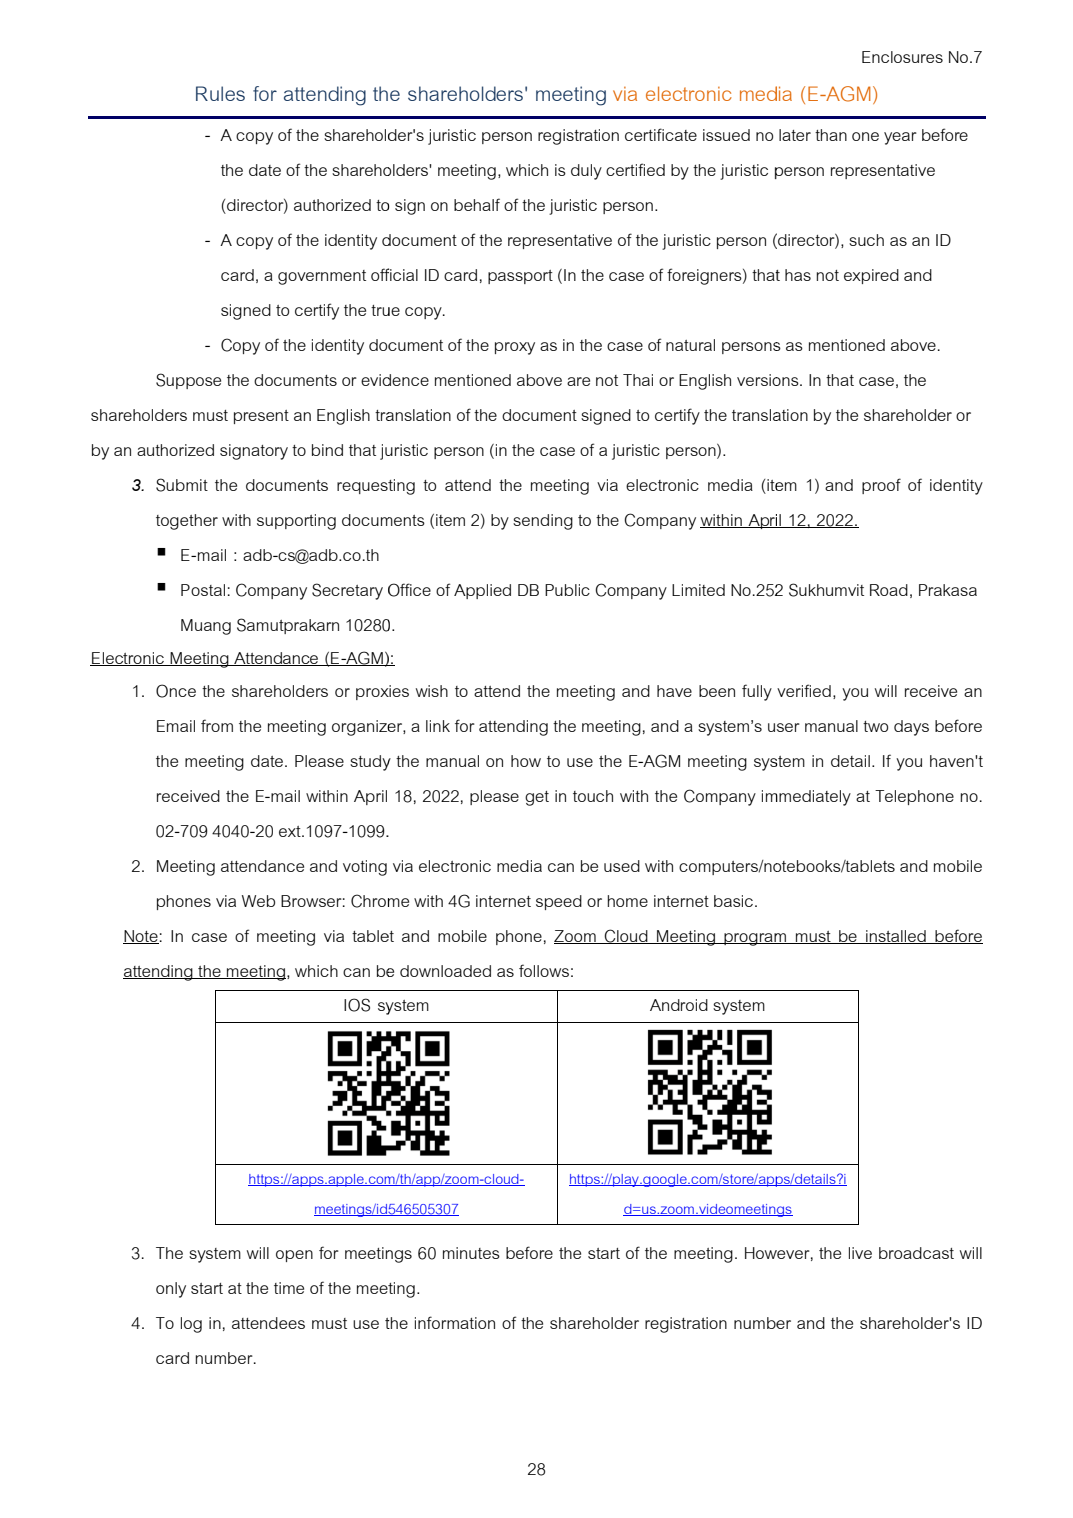 Image resolution: width=1073 pixels, height=1518 pixels. What do you see at coordinates (881, 486) in the document?
I see `proof` at bounding box center [881, 486].
